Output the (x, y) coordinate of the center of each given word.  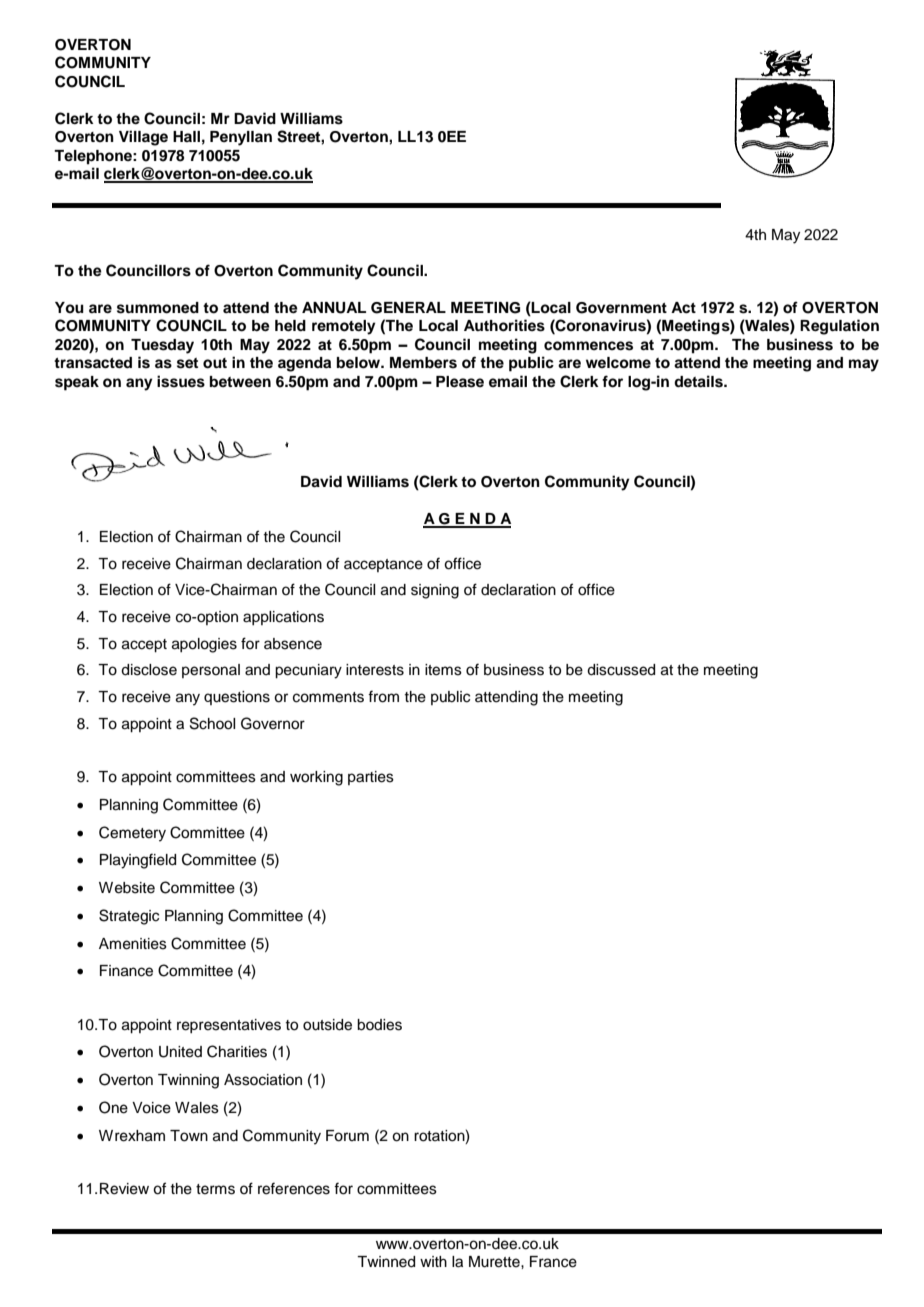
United (180, 1052)
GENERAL (408, 308)
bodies (379, 1025)
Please (460, 382)
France (553, 1262)
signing (435, 591)
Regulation (839, 327)
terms (215, 1189)
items (443, 670)
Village (143, 138)
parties (371, 778)
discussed (621, 670)
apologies (204, 645)
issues (181, 381)
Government (621, 308)
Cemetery (132, 834)
